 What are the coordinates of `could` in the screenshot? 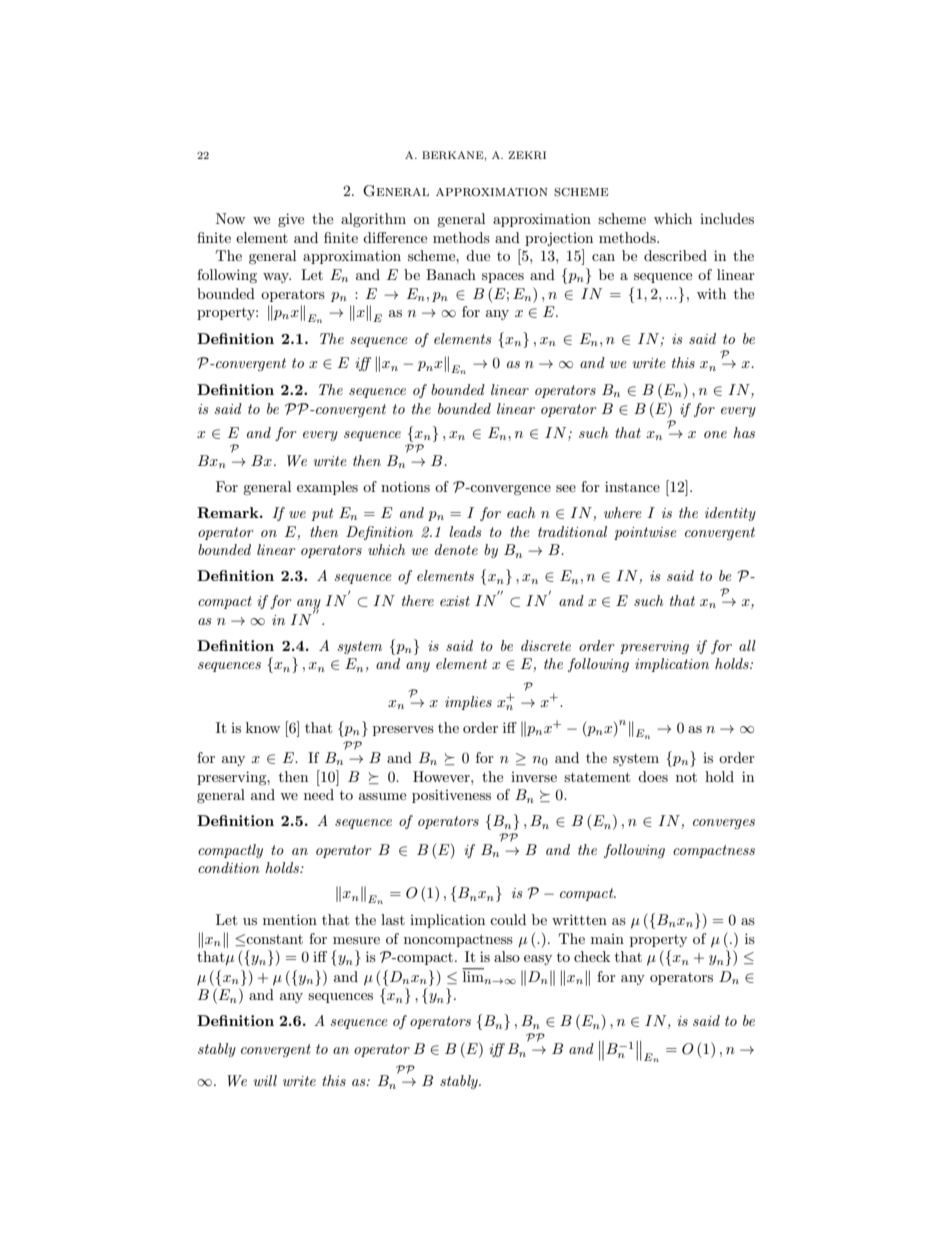 It's located at (508, 919).
